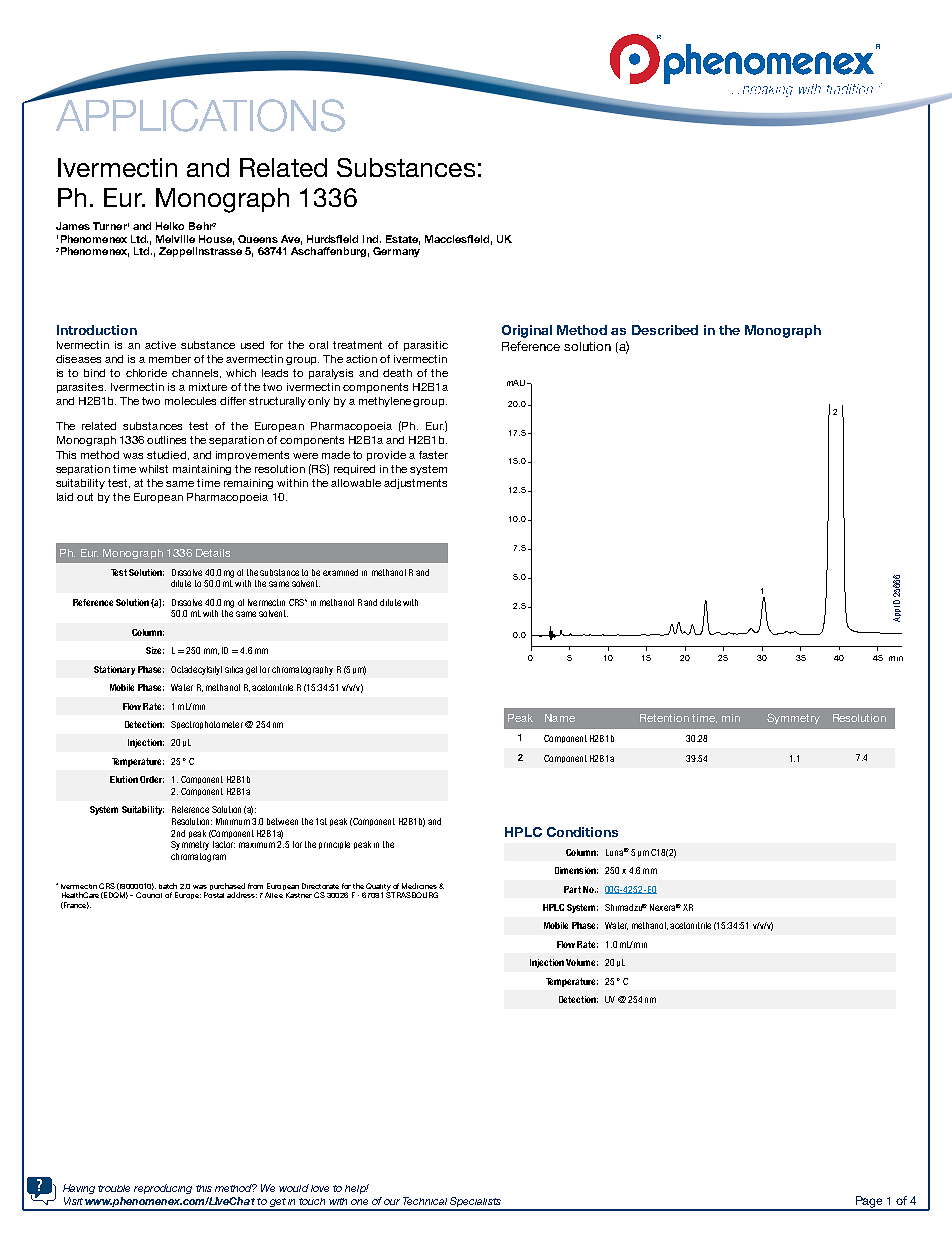  Describe the element at coordinates (527, 331) in the screenshot. I see `Original` at that location.
